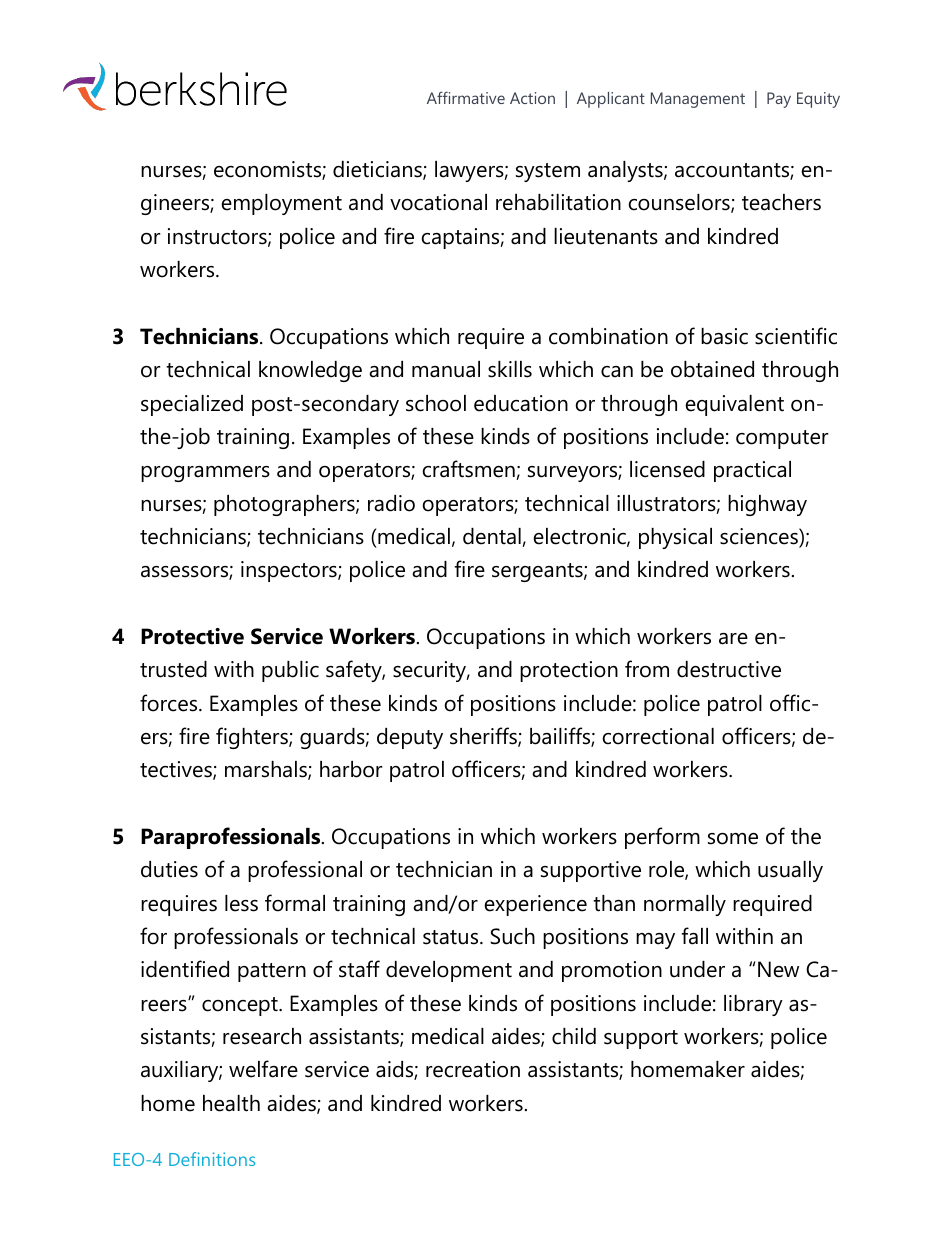 This screenshot has height=1233, width=952. I want to click on skills, so click(510, 369).
